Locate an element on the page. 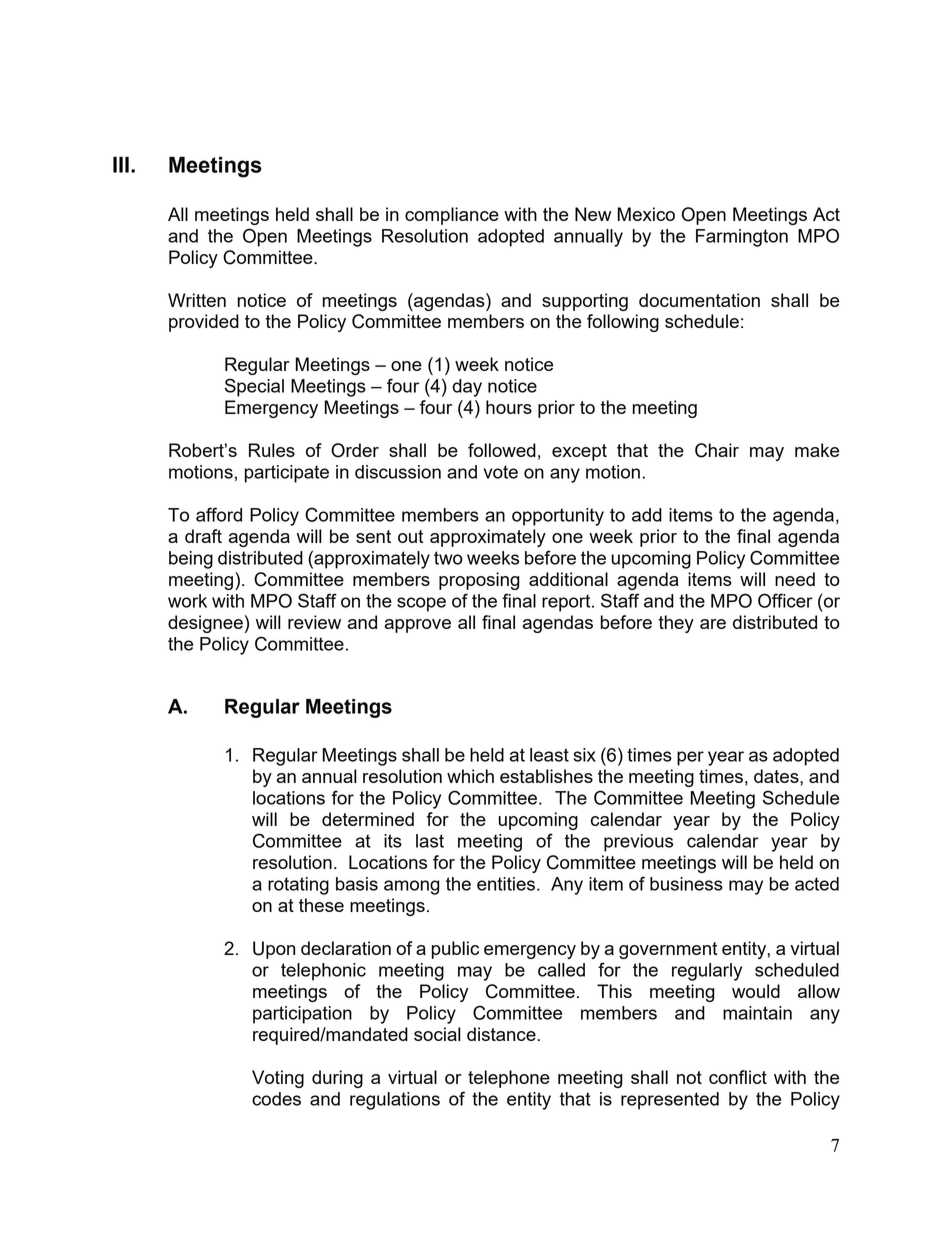 Image resolution: width=952 pixels, height=1233 pixels. compliance is located at coordinates (452, 216).
